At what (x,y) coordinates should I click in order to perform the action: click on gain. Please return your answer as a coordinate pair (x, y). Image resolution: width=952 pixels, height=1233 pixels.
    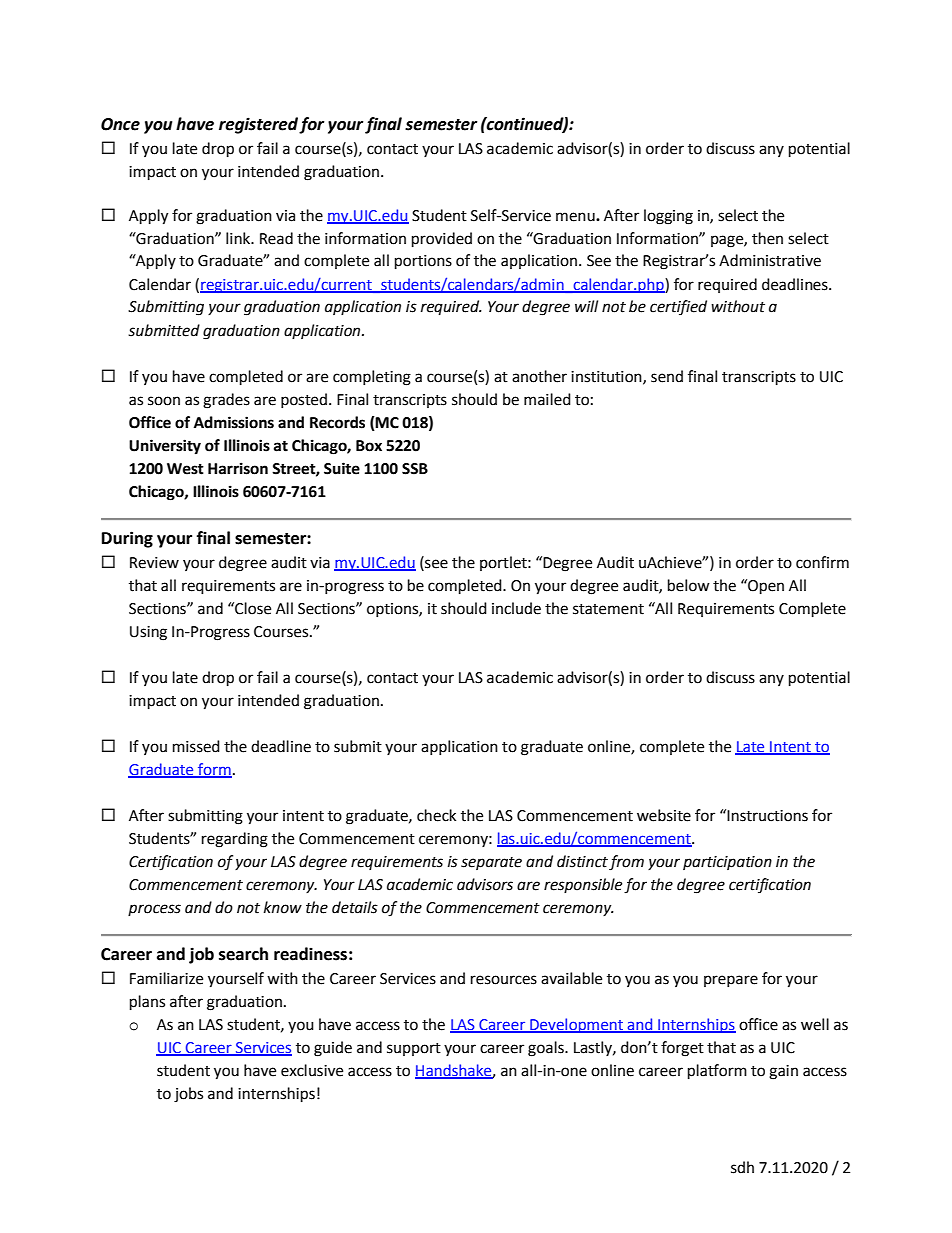
    Looking at the image, I should click on (783, 1072).
